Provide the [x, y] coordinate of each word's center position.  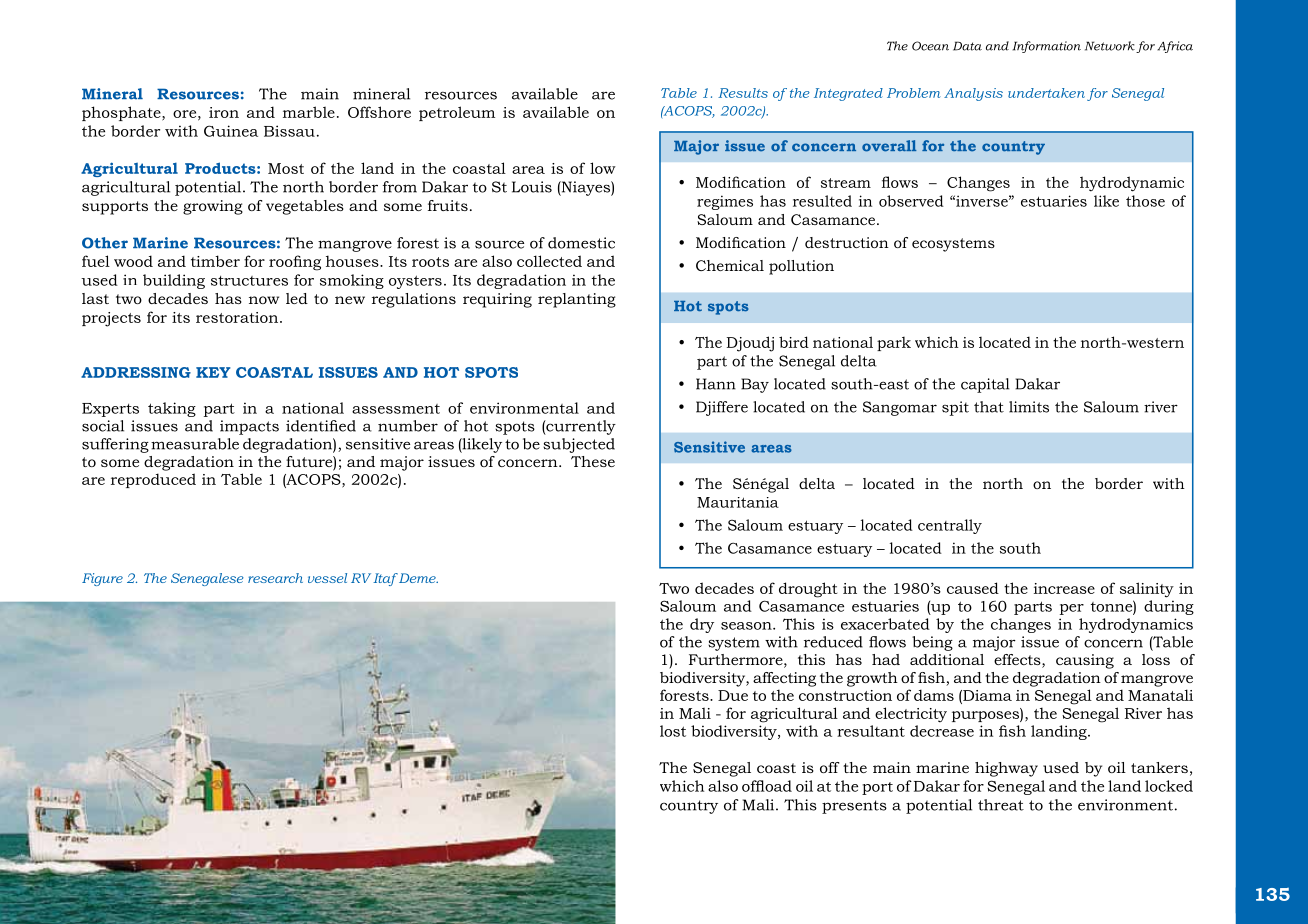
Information [1047, 47]
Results [743, 93]
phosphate [122, 113]
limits [1029, 407]
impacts [249, 427]
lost [673, 731]
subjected [579, 445]
